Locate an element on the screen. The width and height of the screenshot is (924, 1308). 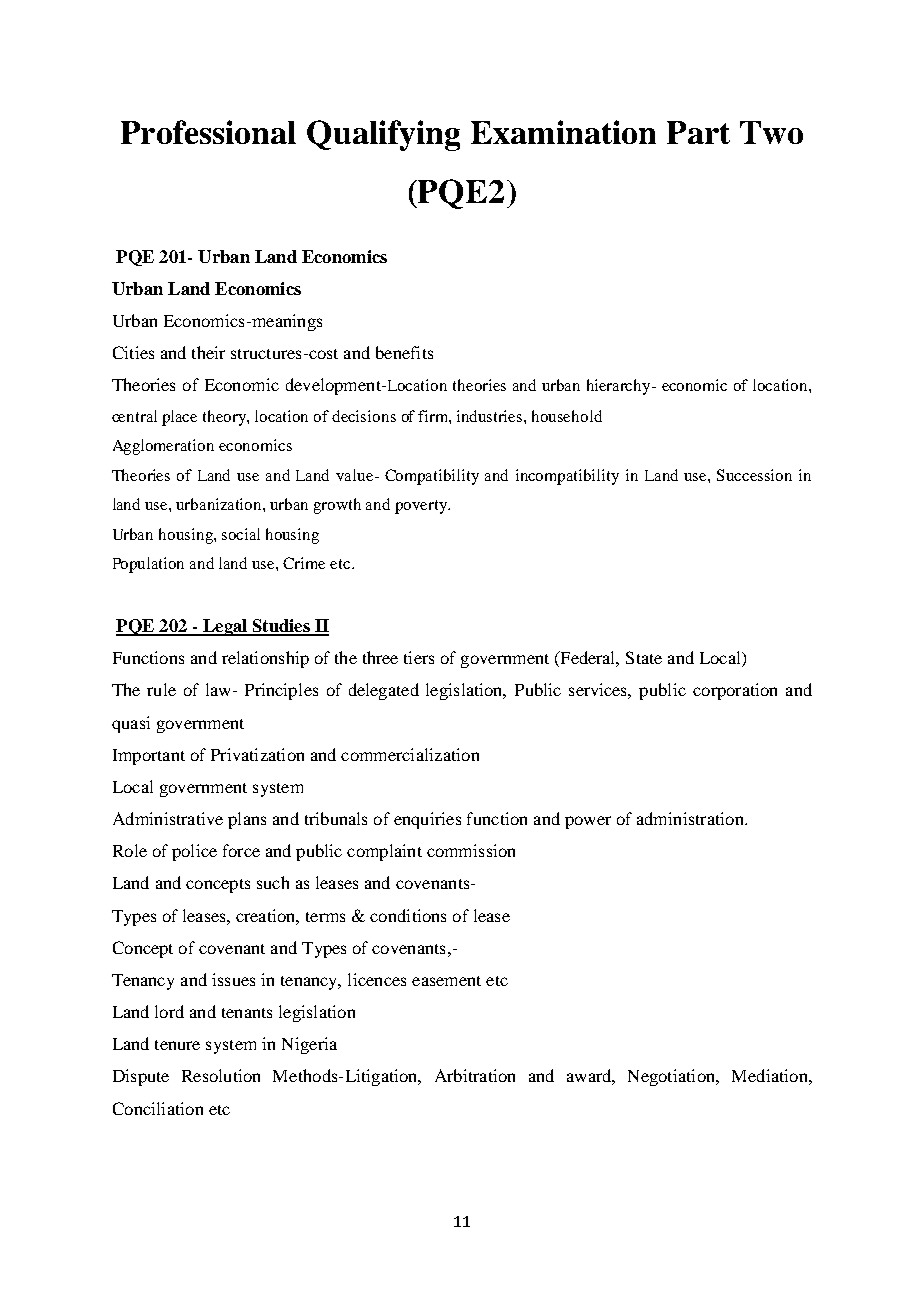
Part is located at coordinates (698, 132).
